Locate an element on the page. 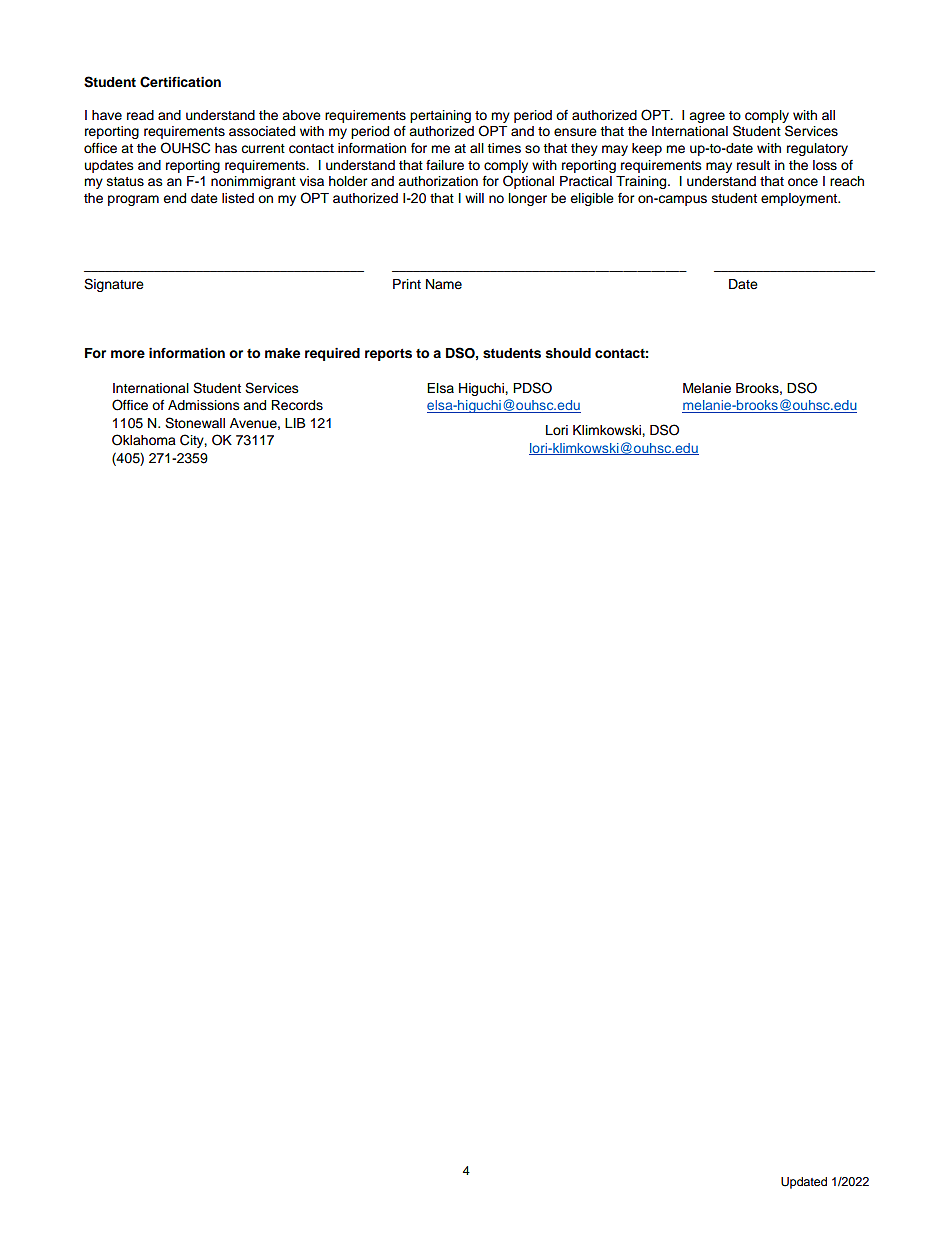  end is located at coordinates (174, 198).
